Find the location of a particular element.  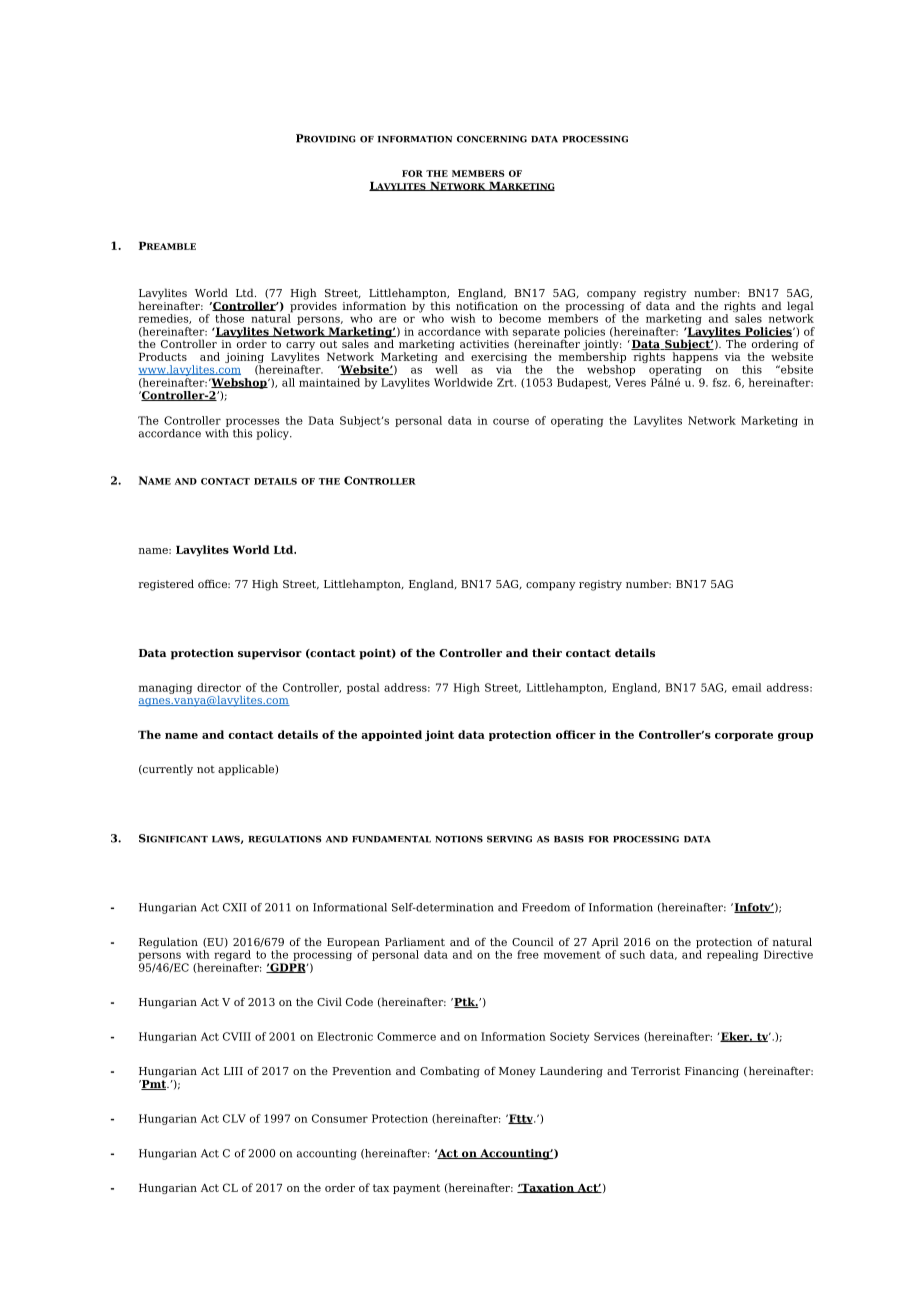

NOTIONS is located at coordinates (459, 839).
